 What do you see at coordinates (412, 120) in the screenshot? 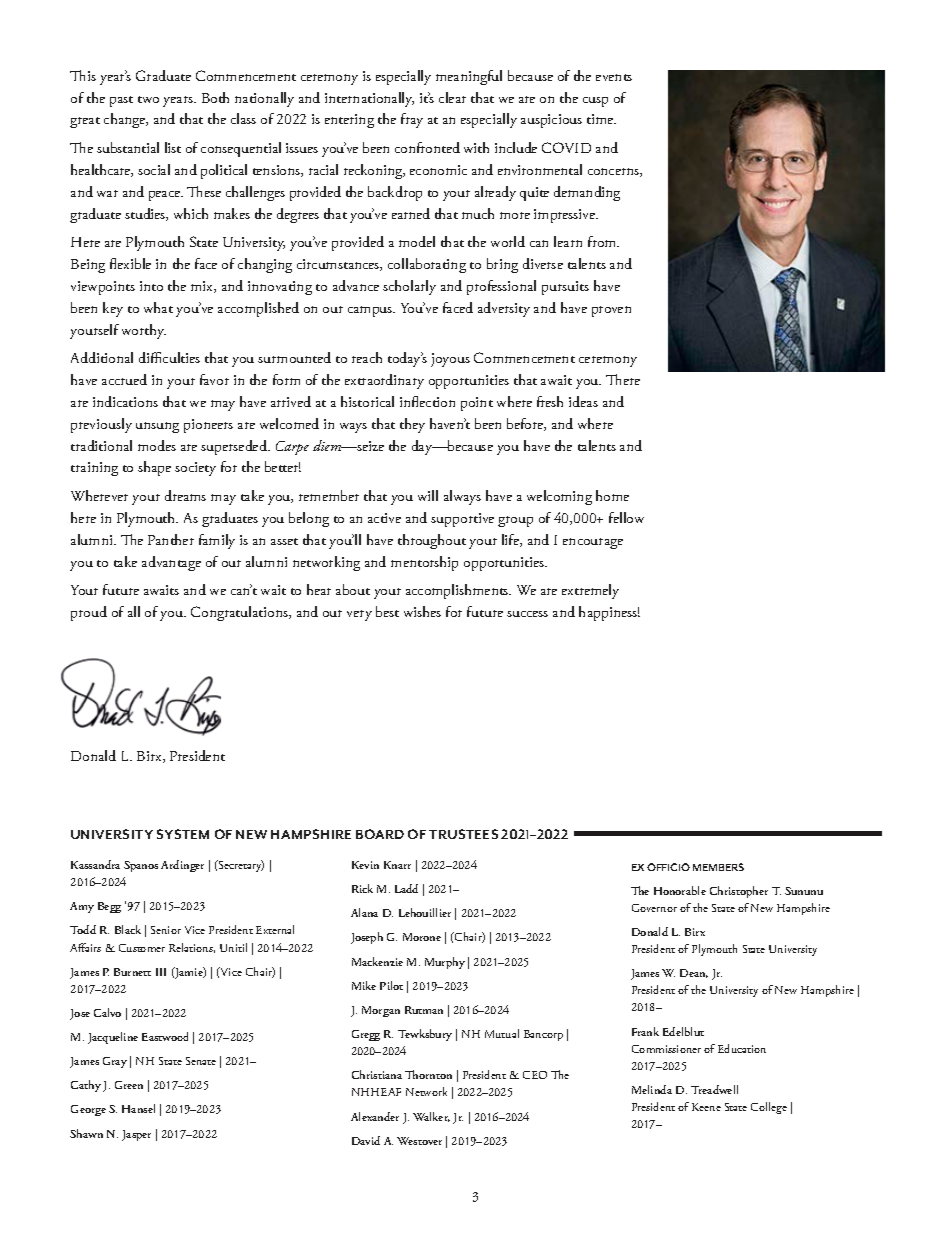
I see `fray` at bounding box center [412, 120].
